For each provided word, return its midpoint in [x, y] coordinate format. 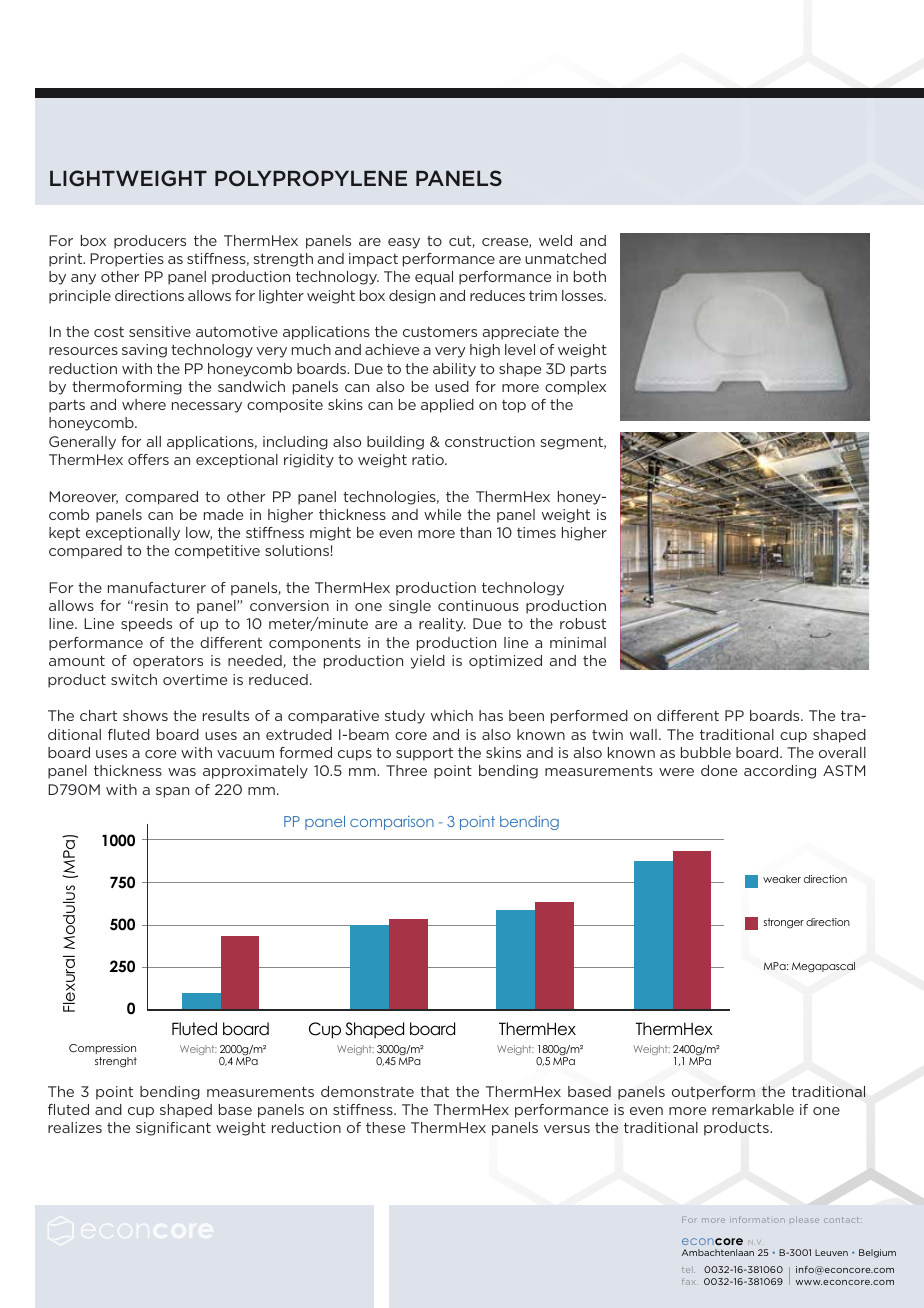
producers [150, 242]
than [475, 532]
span [172, 792]
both [590, 276]
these [385, 1127]
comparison [392, 823]
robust [583, 623]
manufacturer [157, 587]
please [804, 1220]
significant [173, 1129]
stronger [783, 923]
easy [404, 243]
